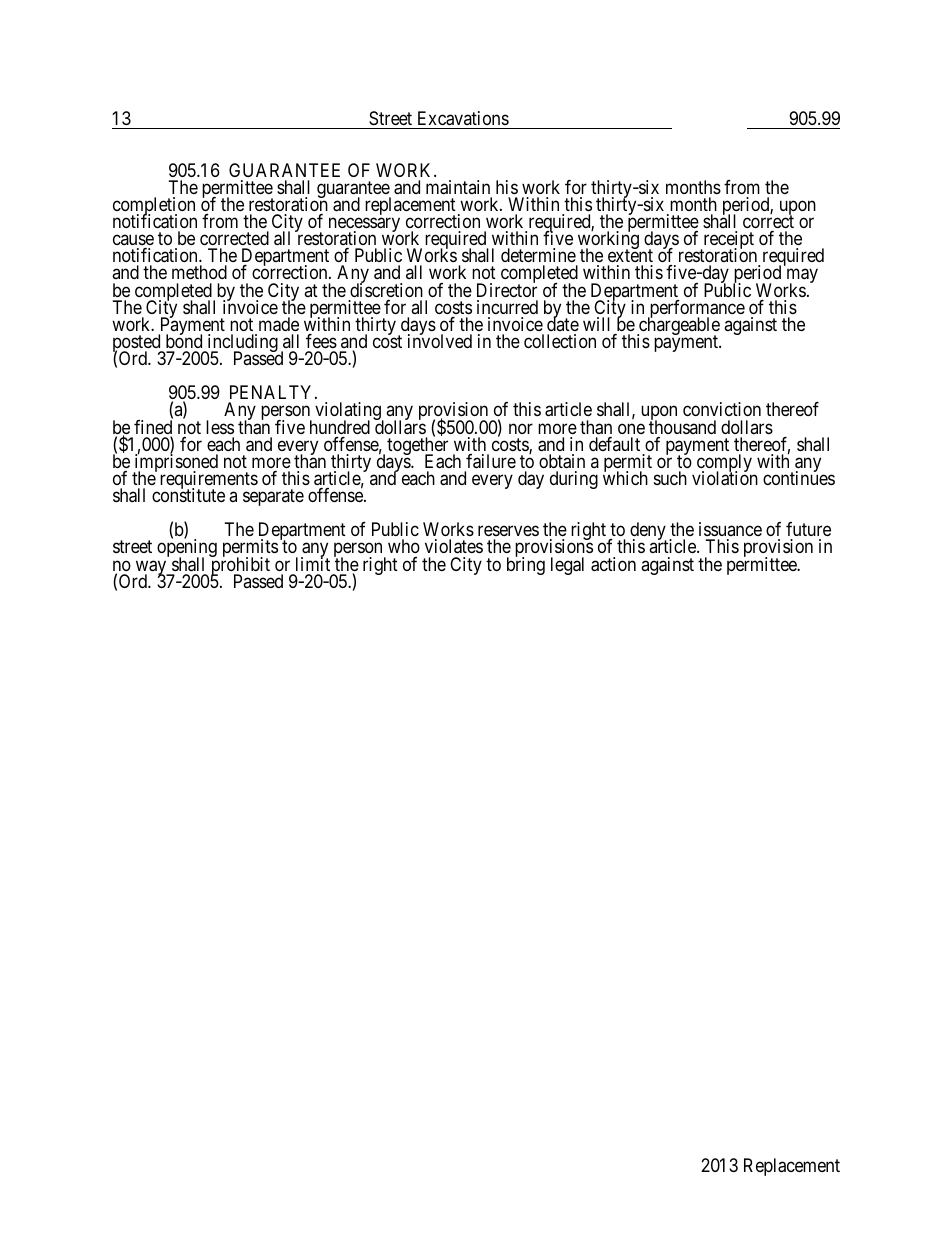  What do you see at coordinates (151, 569) in the document?
I see `way` at bounding box center [151, 569].
